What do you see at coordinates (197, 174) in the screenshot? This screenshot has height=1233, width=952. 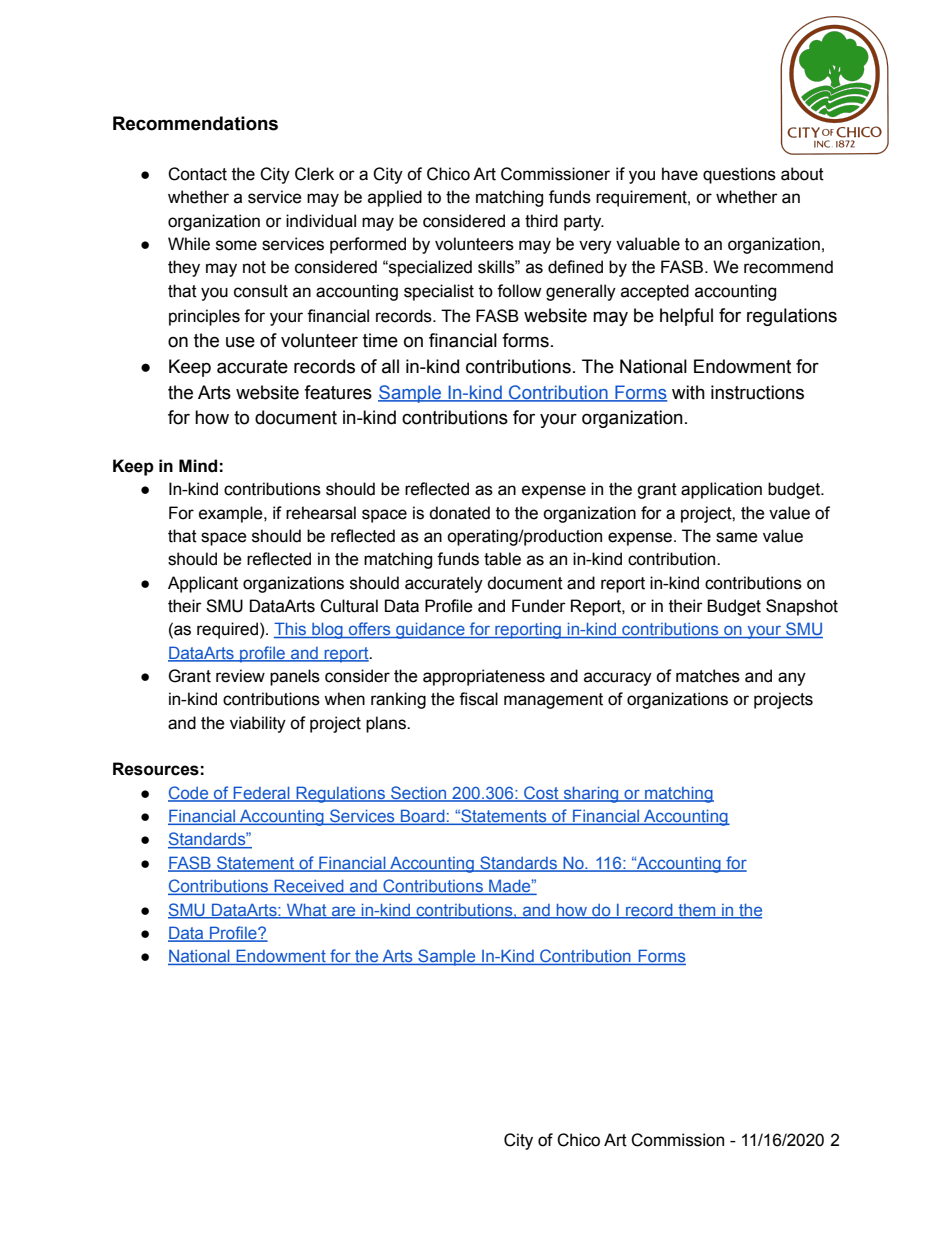 I see `Contact` at bounding box center [197, 174].
